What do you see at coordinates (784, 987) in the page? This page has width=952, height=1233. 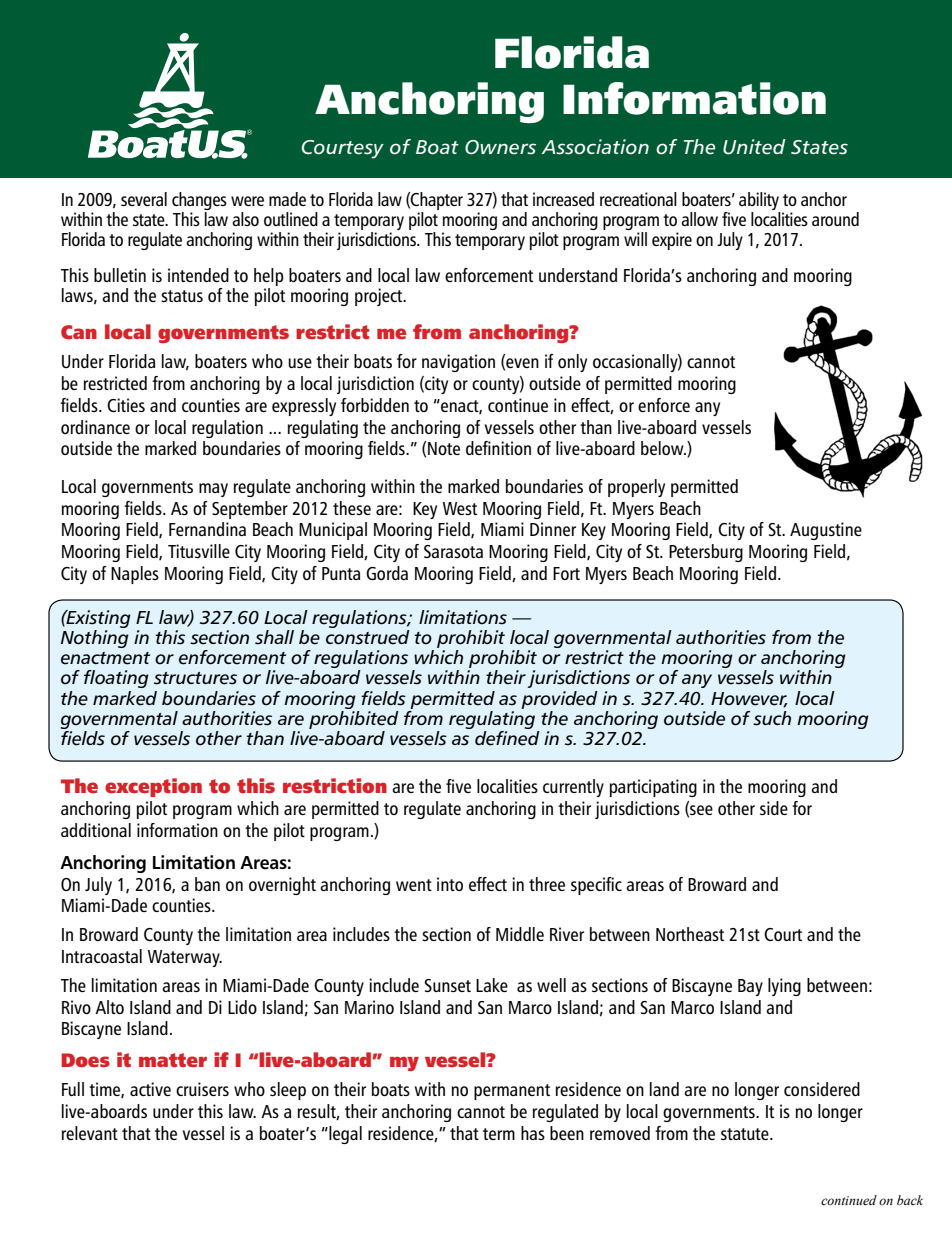 I see `lying` at bounding box center [784, 987].
